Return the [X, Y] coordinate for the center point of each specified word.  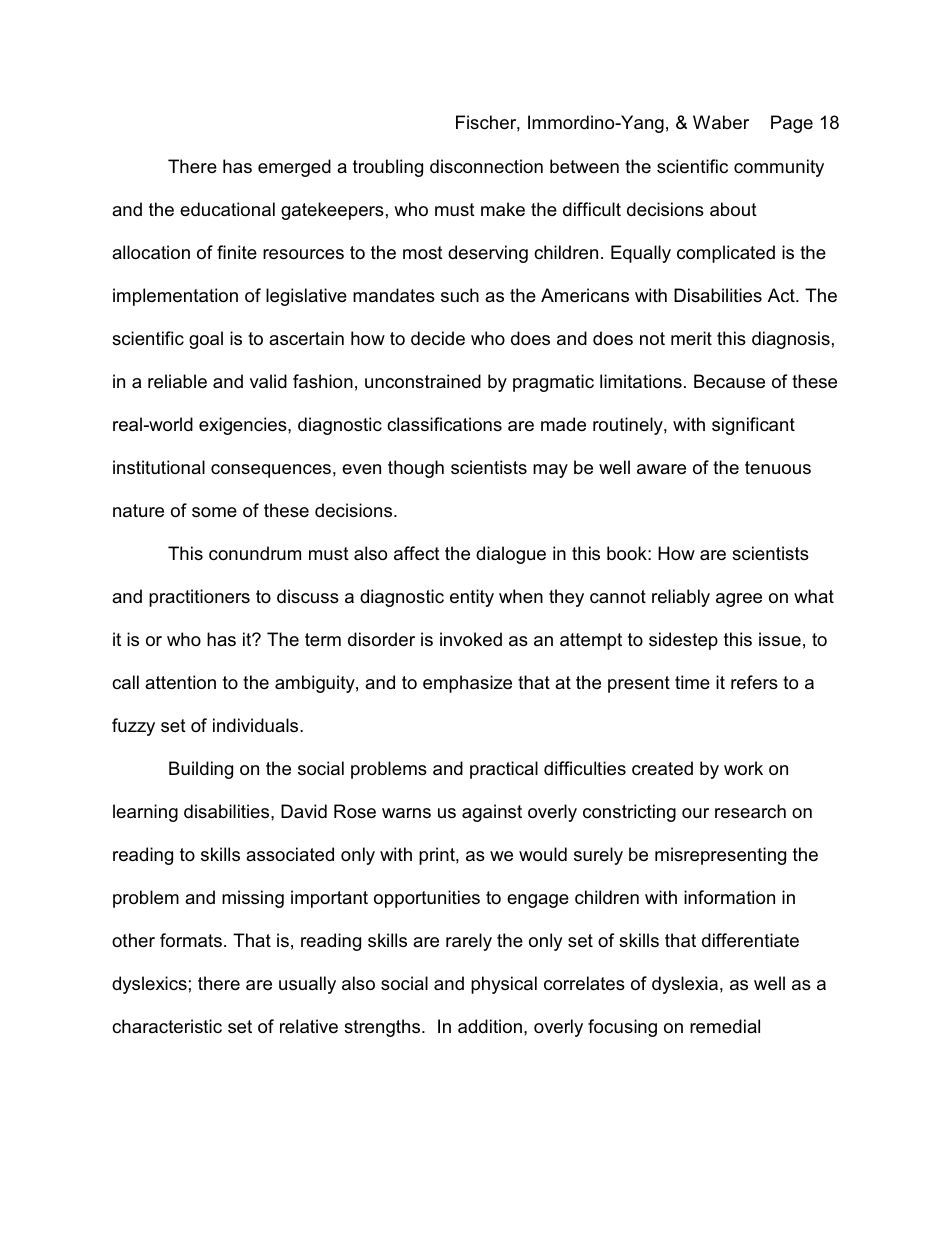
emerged [294, 168]
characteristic [167, 1026]
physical [504, 985]
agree [739, 600]
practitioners [199, 598]
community [779, 168]
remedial [725, 1026]
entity [472, 598]
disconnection [486, 166]
